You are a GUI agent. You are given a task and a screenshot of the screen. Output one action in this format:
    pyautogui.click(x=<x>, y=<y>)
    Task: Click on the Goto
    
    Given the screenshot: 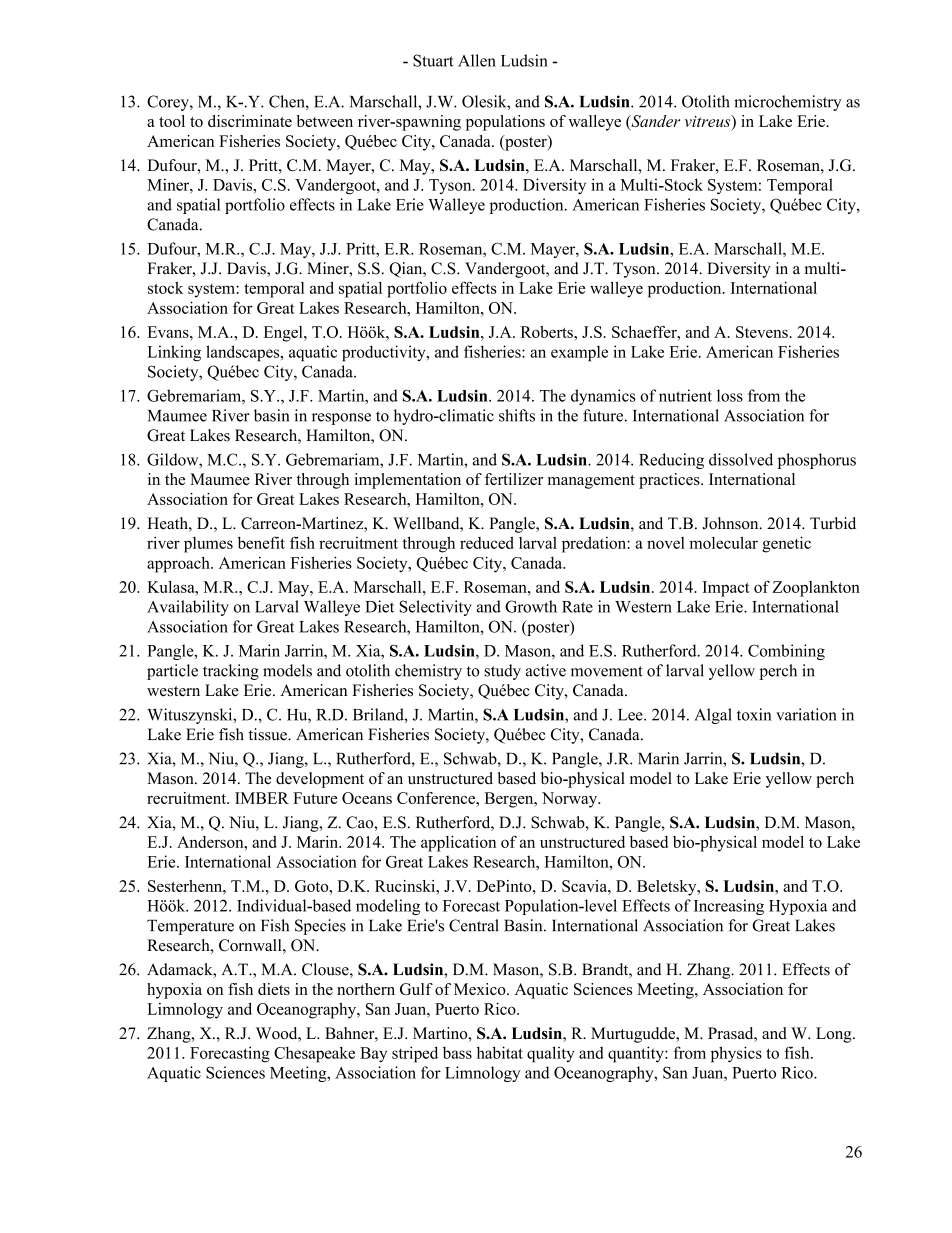 What is the action you would take?
    pyautogui.click(x=313, y=886)
